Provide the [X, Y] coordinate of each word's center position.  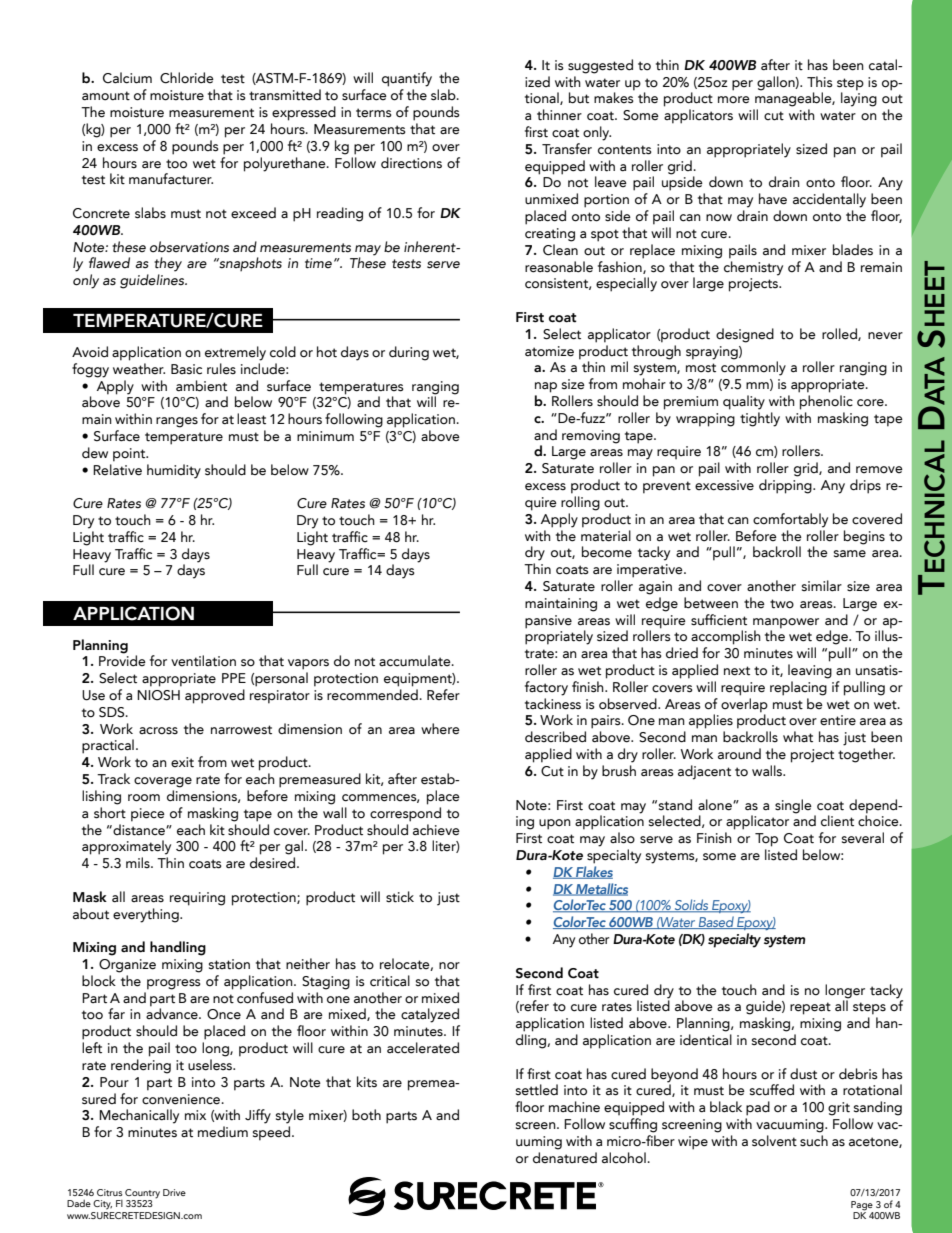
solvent [774, 1141]
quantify [407, 79]
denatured [565, 1158]
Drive [174, 1192]
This [820, 82]
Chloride [187, 78]
